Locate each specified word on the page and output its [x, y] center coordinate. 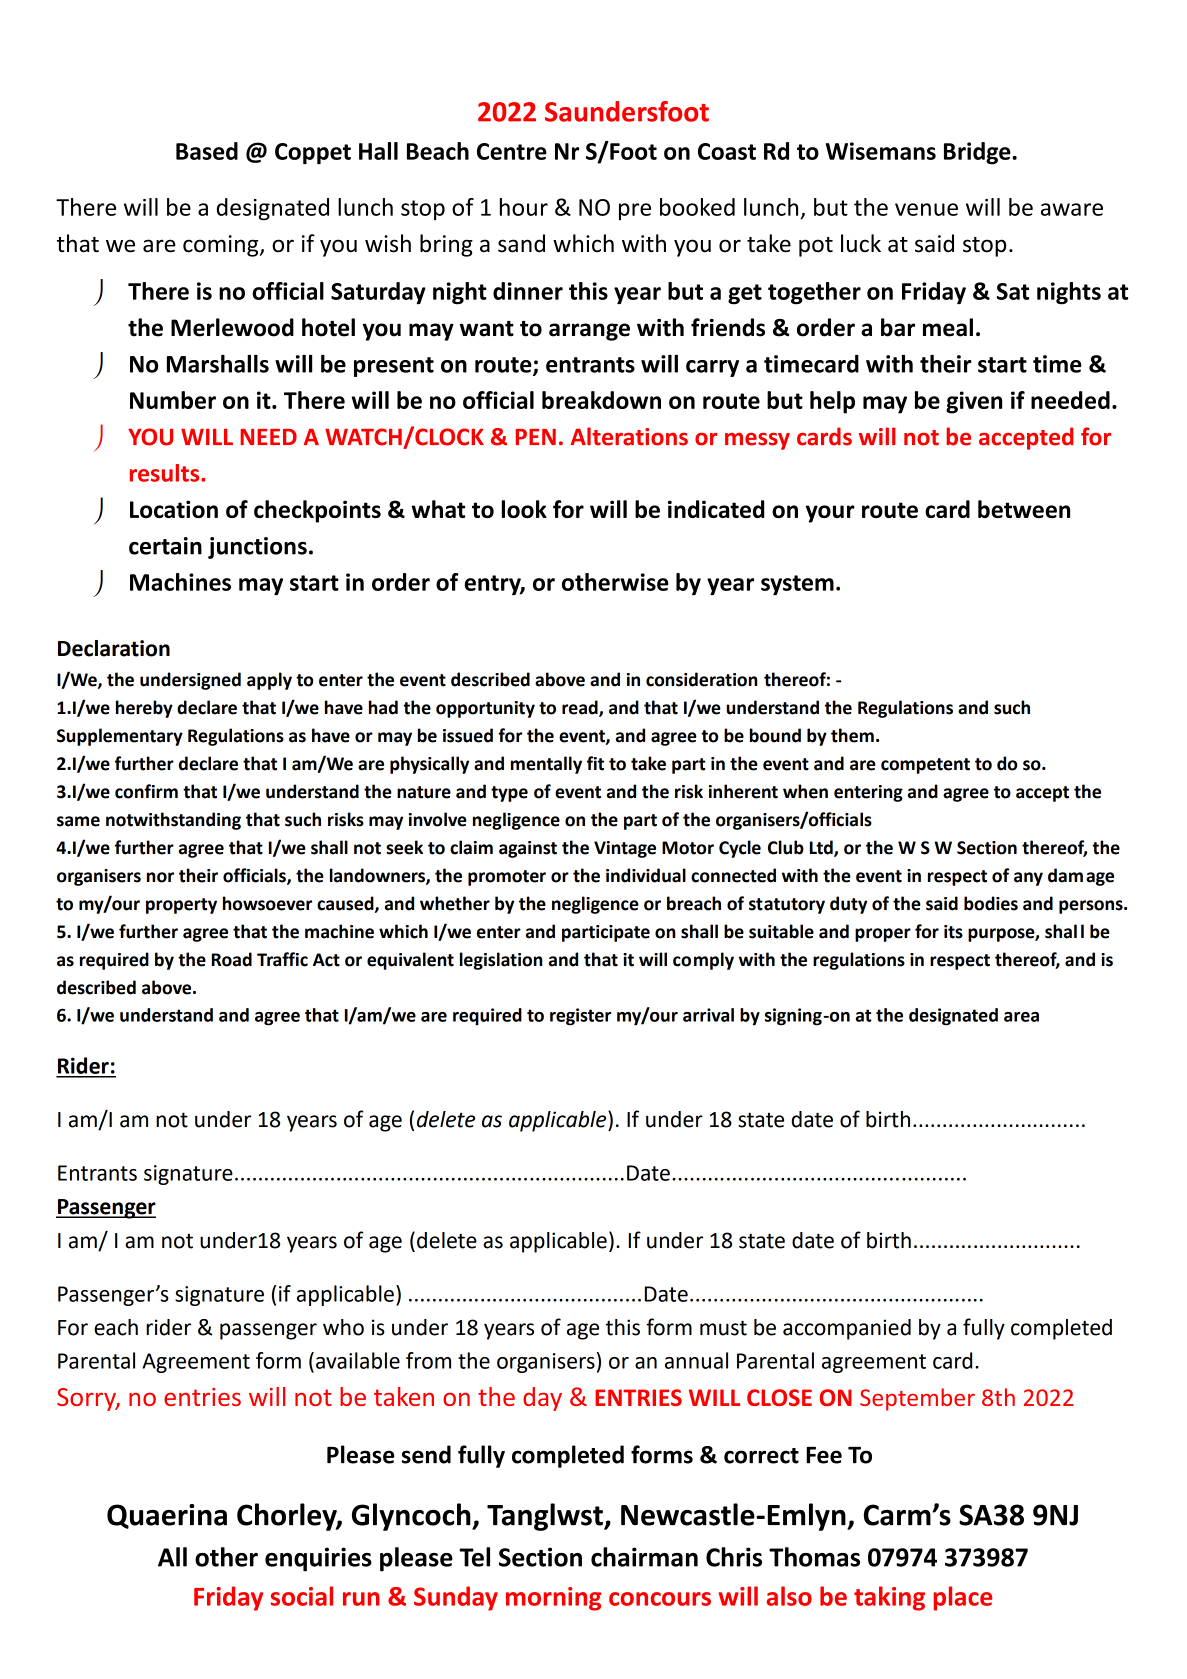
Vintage [625, 849]
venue [926, 209]
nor [160, 877]
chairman [644, 1557]
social [302, 1596]
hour [524, 207]
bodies [991, 903]
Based [207, 151]
